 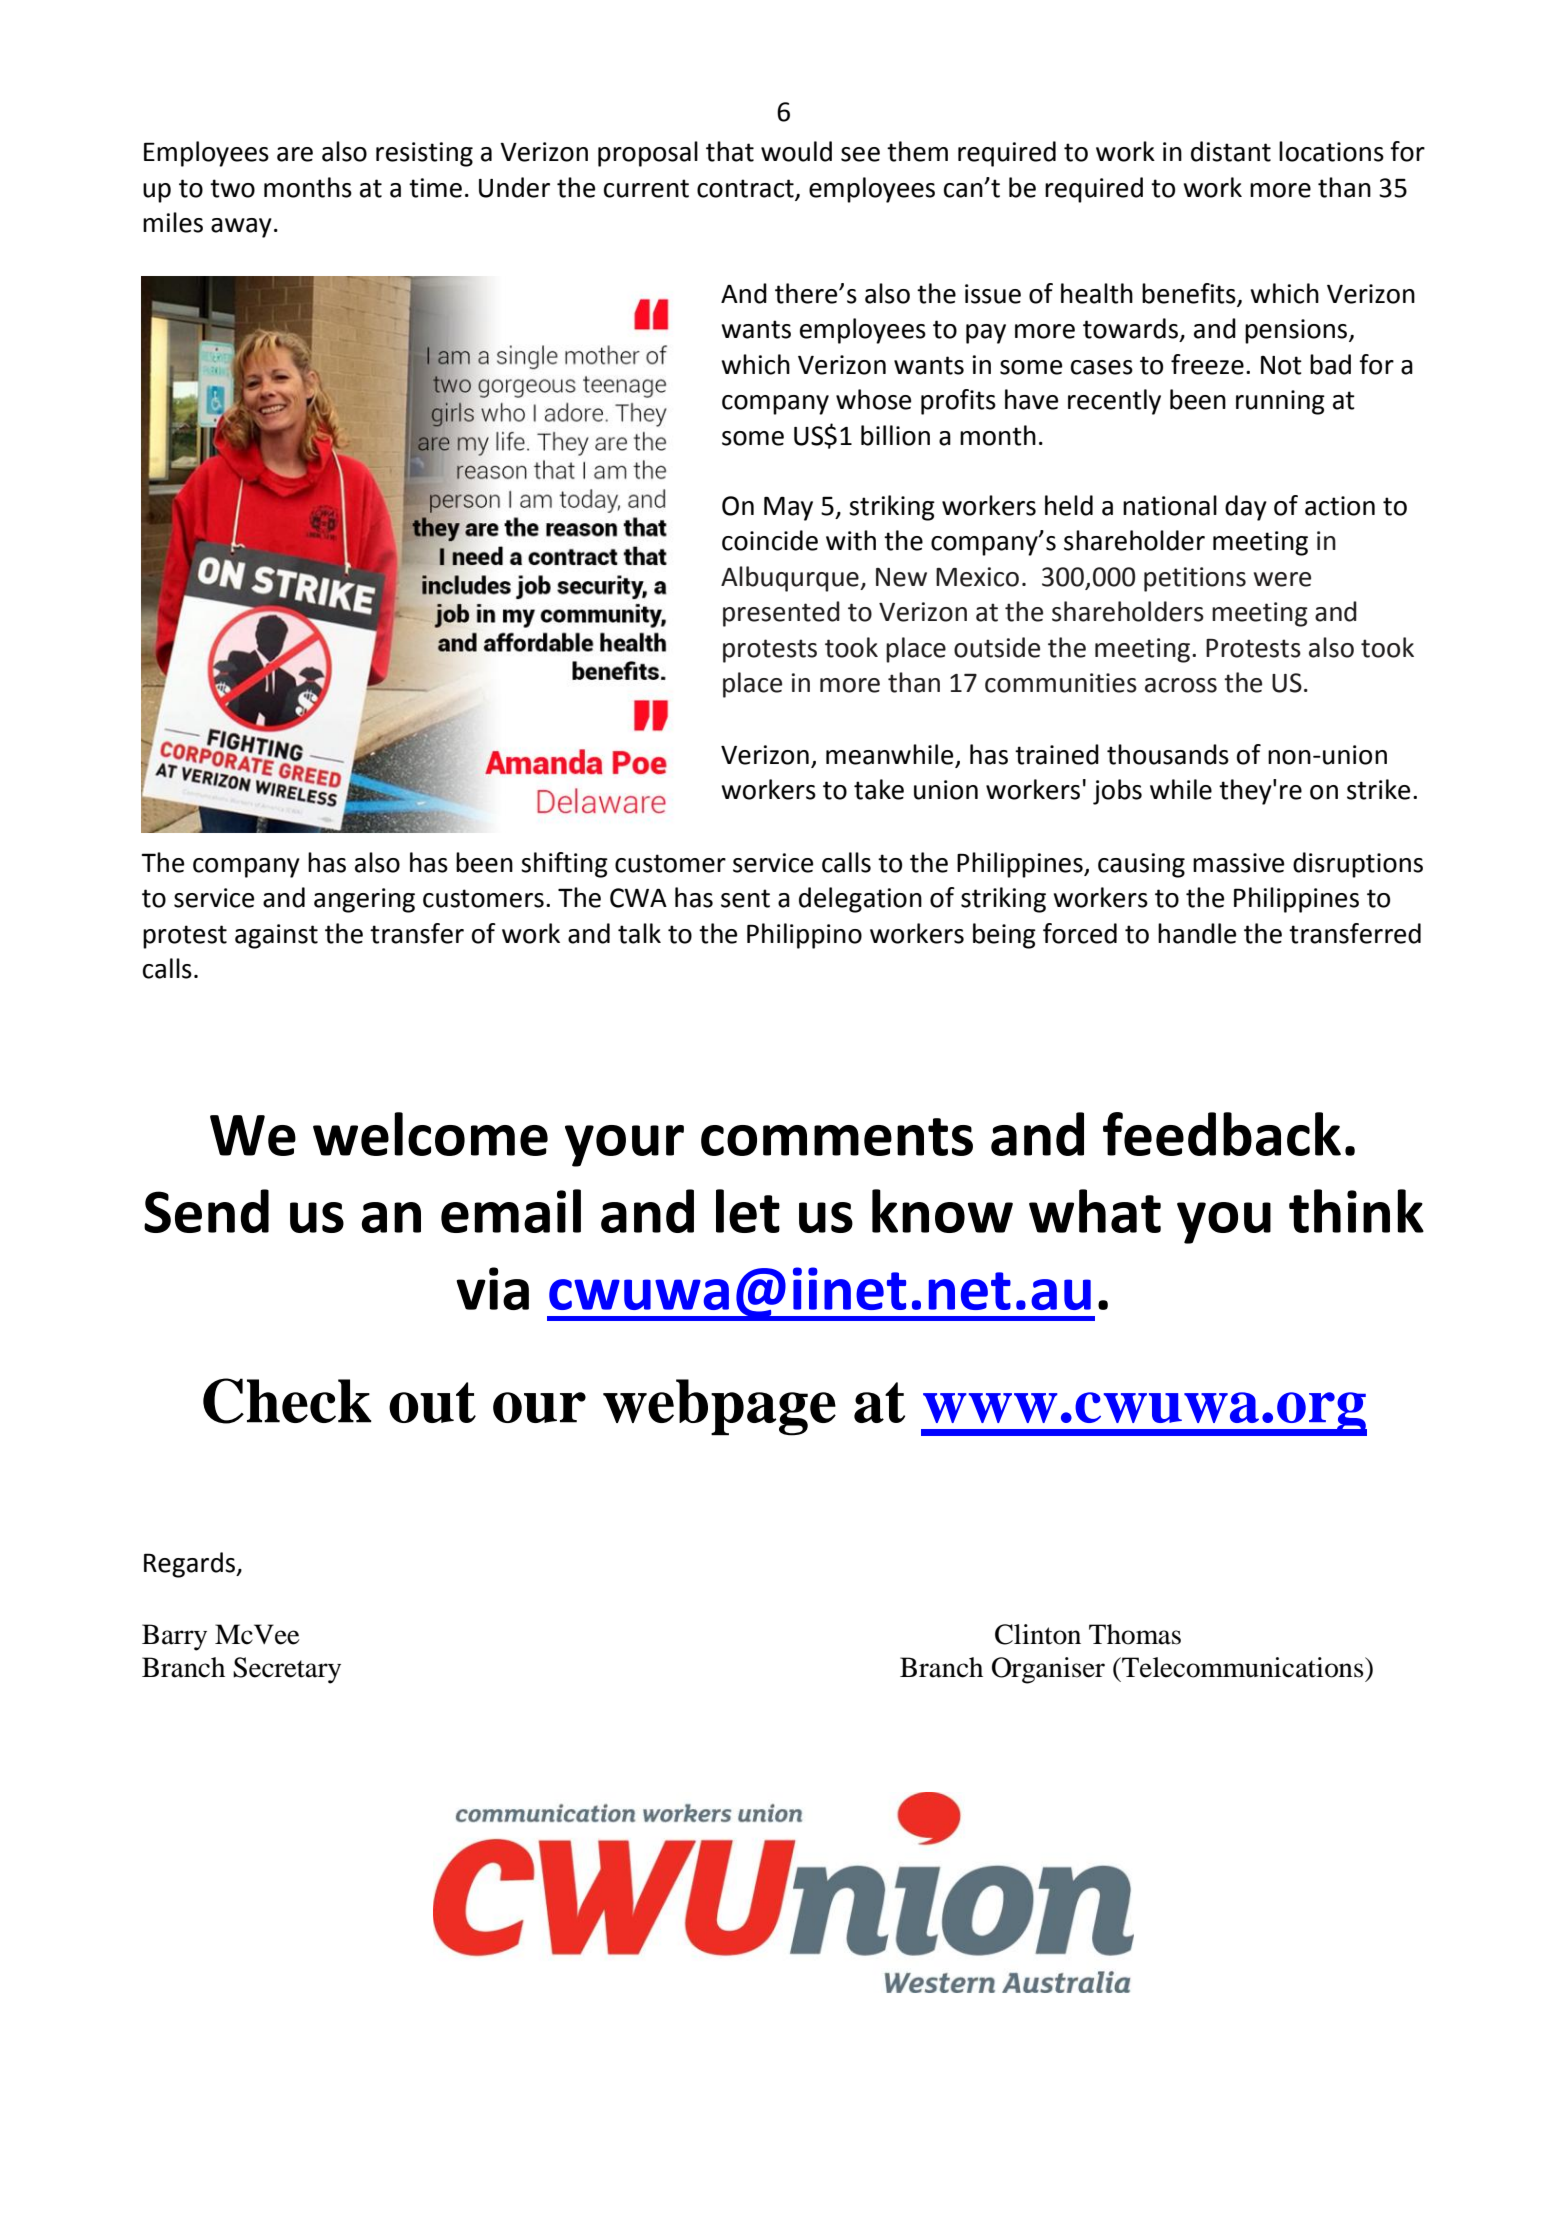 I want to click on two, so click(x=232, y=188).
